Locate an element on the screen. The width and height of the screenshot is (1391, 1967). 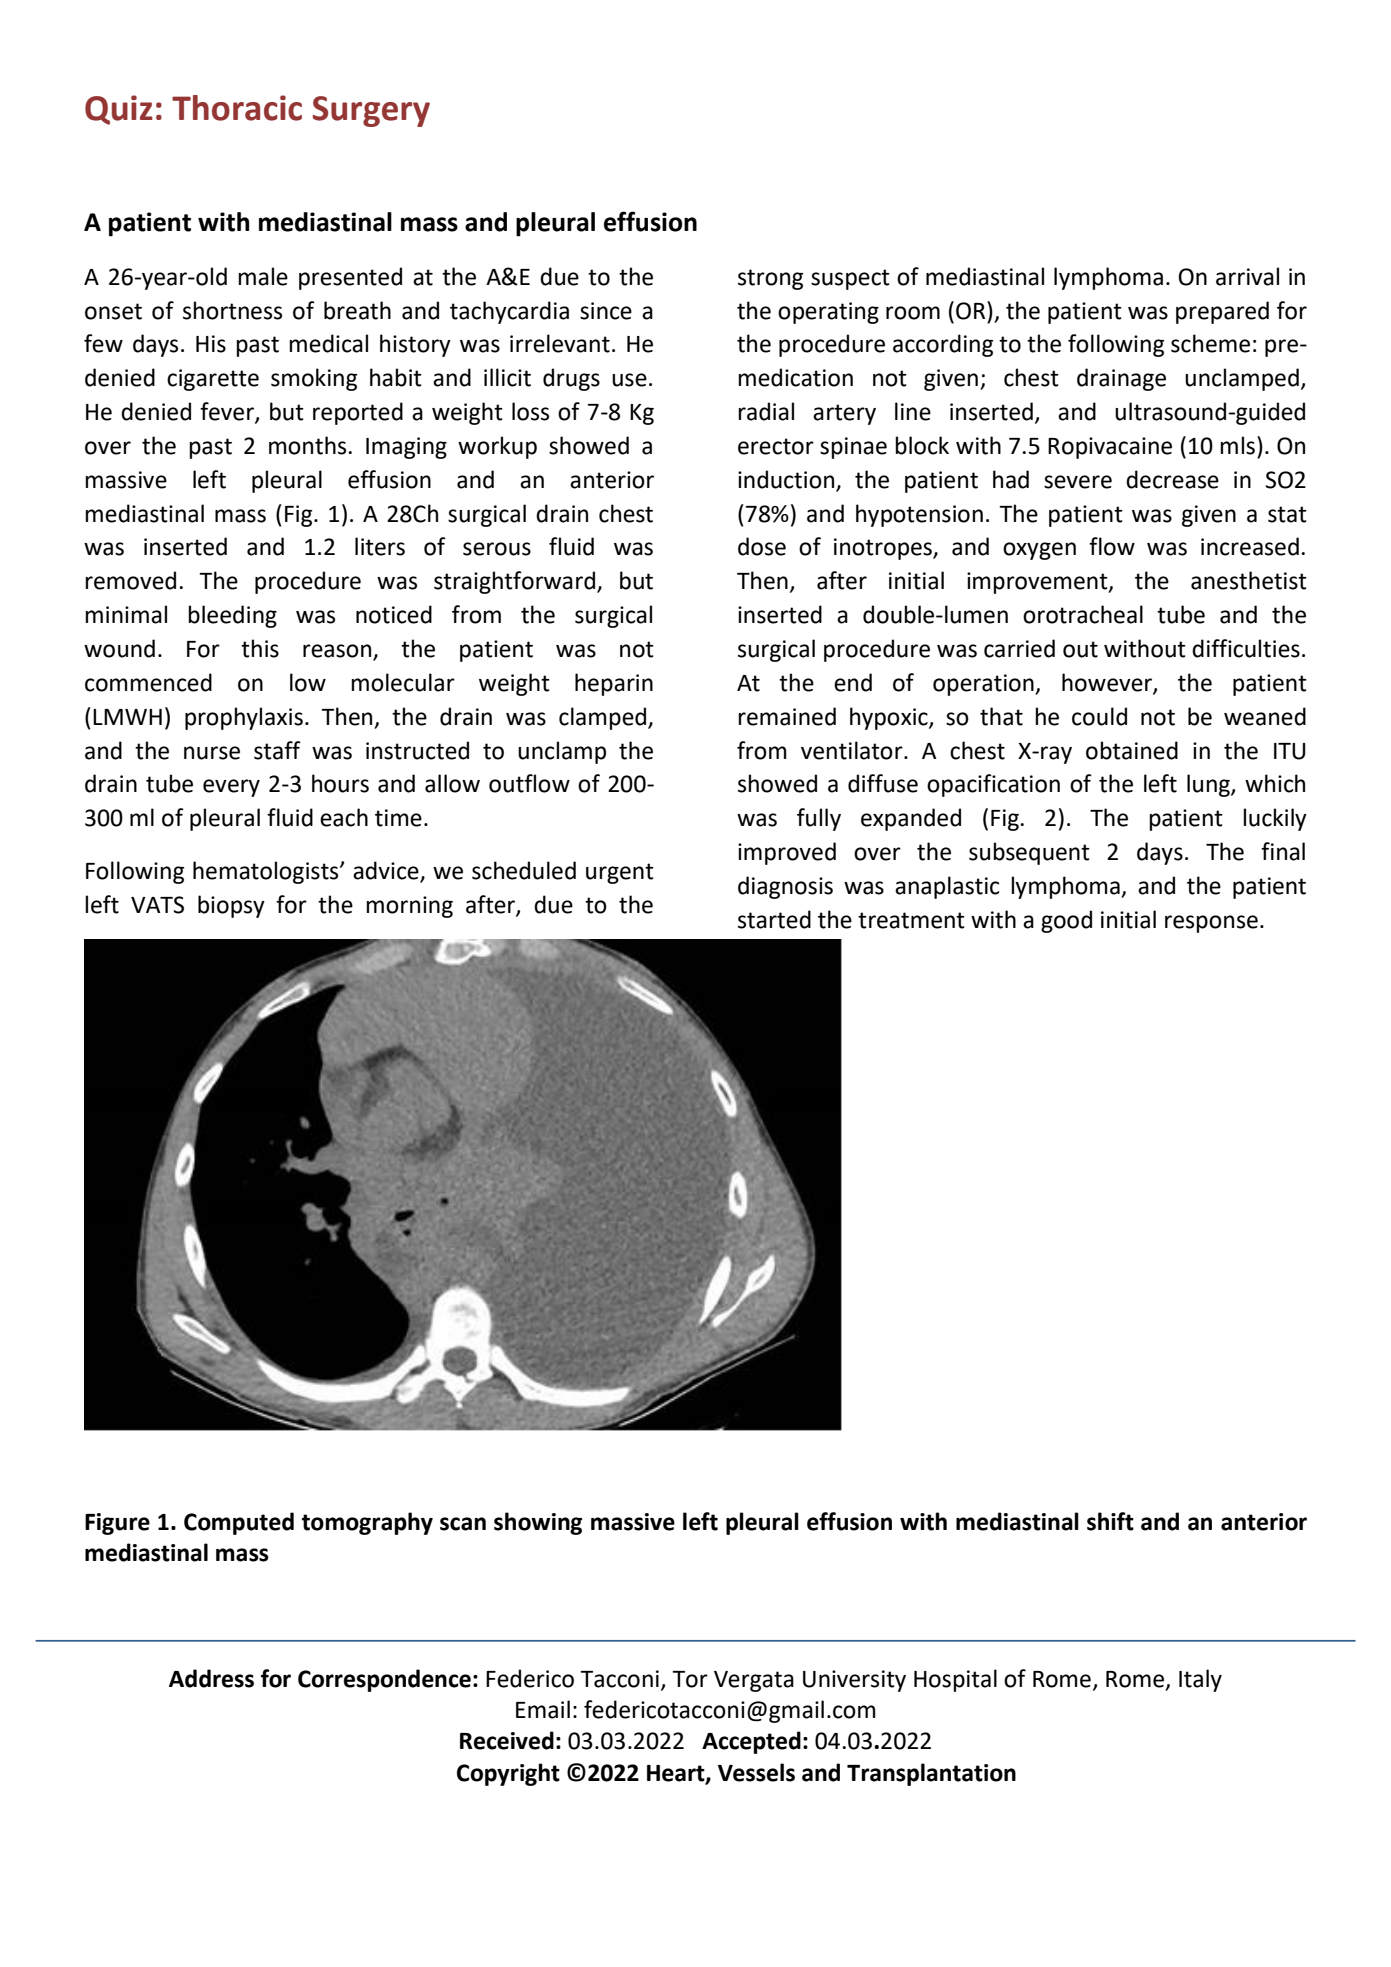
this is located at coordinates (260, 648).
